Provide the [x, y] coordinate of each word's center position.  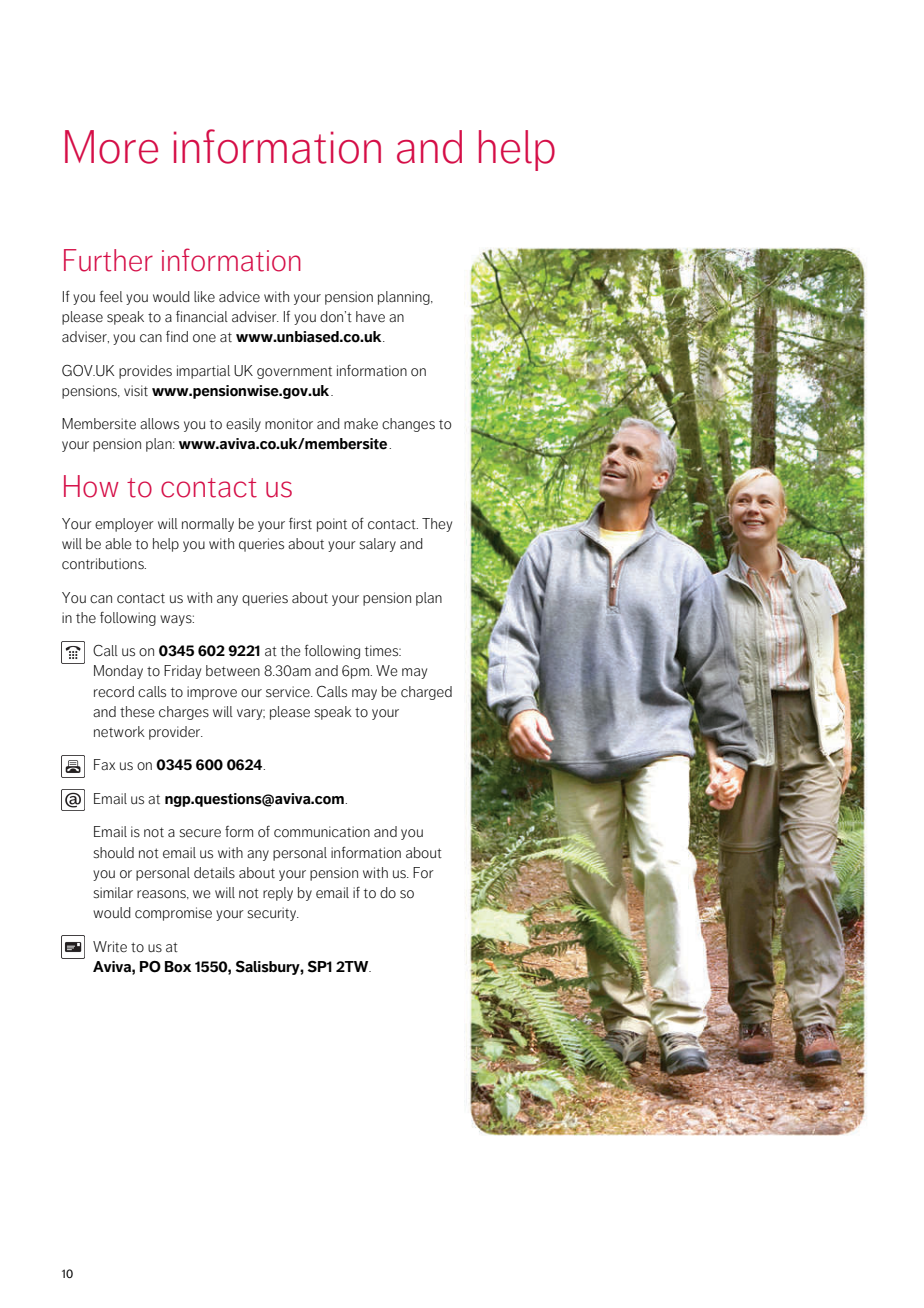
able [118, 543]
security [273, 914]
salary [378, 545]
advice [239, 297]
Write [110, 947]
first [300, 523]
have [370, 317]
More [111, 147]
